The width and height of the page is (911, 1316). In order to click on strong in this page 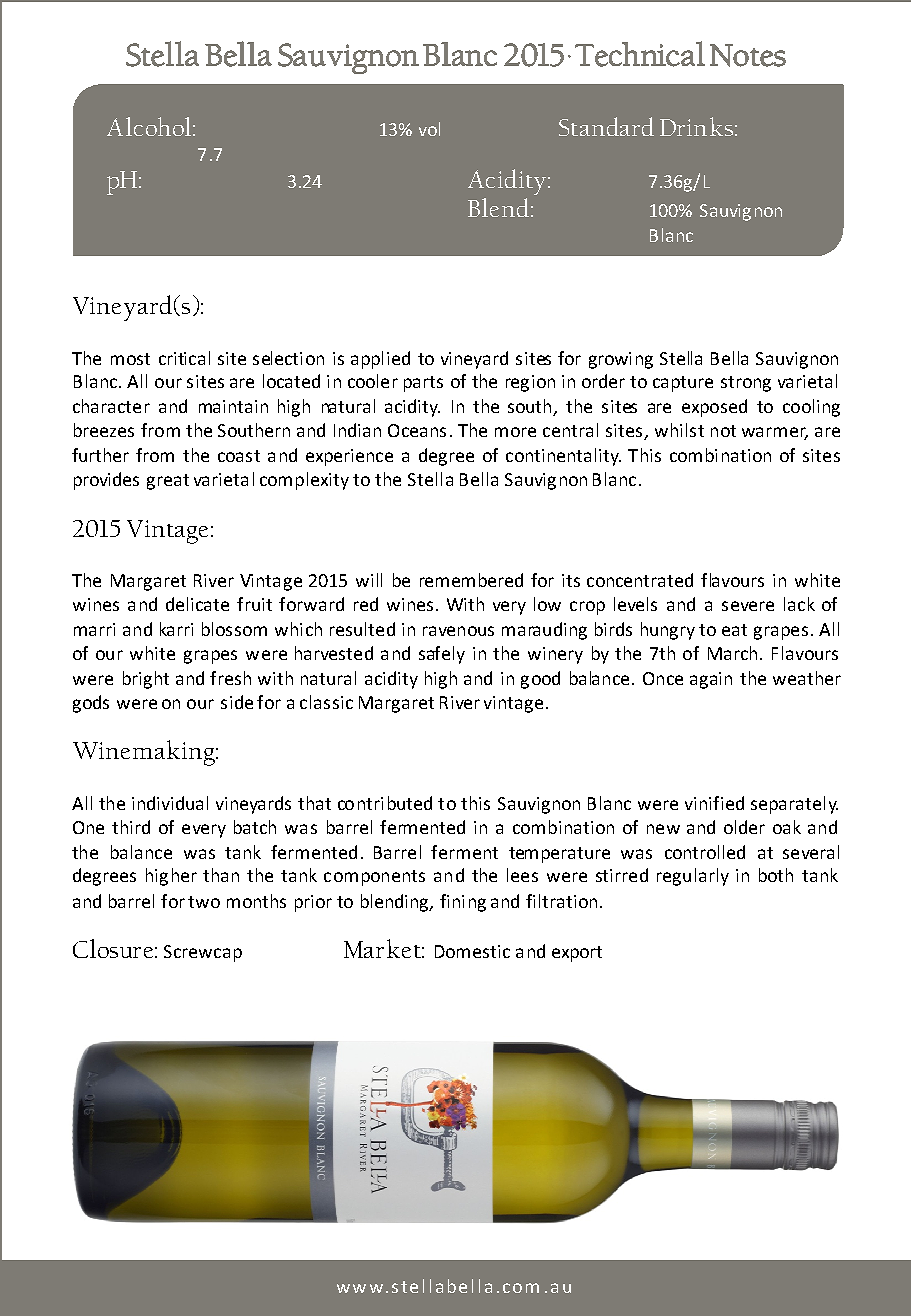, I will do `click(746, 384)`.
